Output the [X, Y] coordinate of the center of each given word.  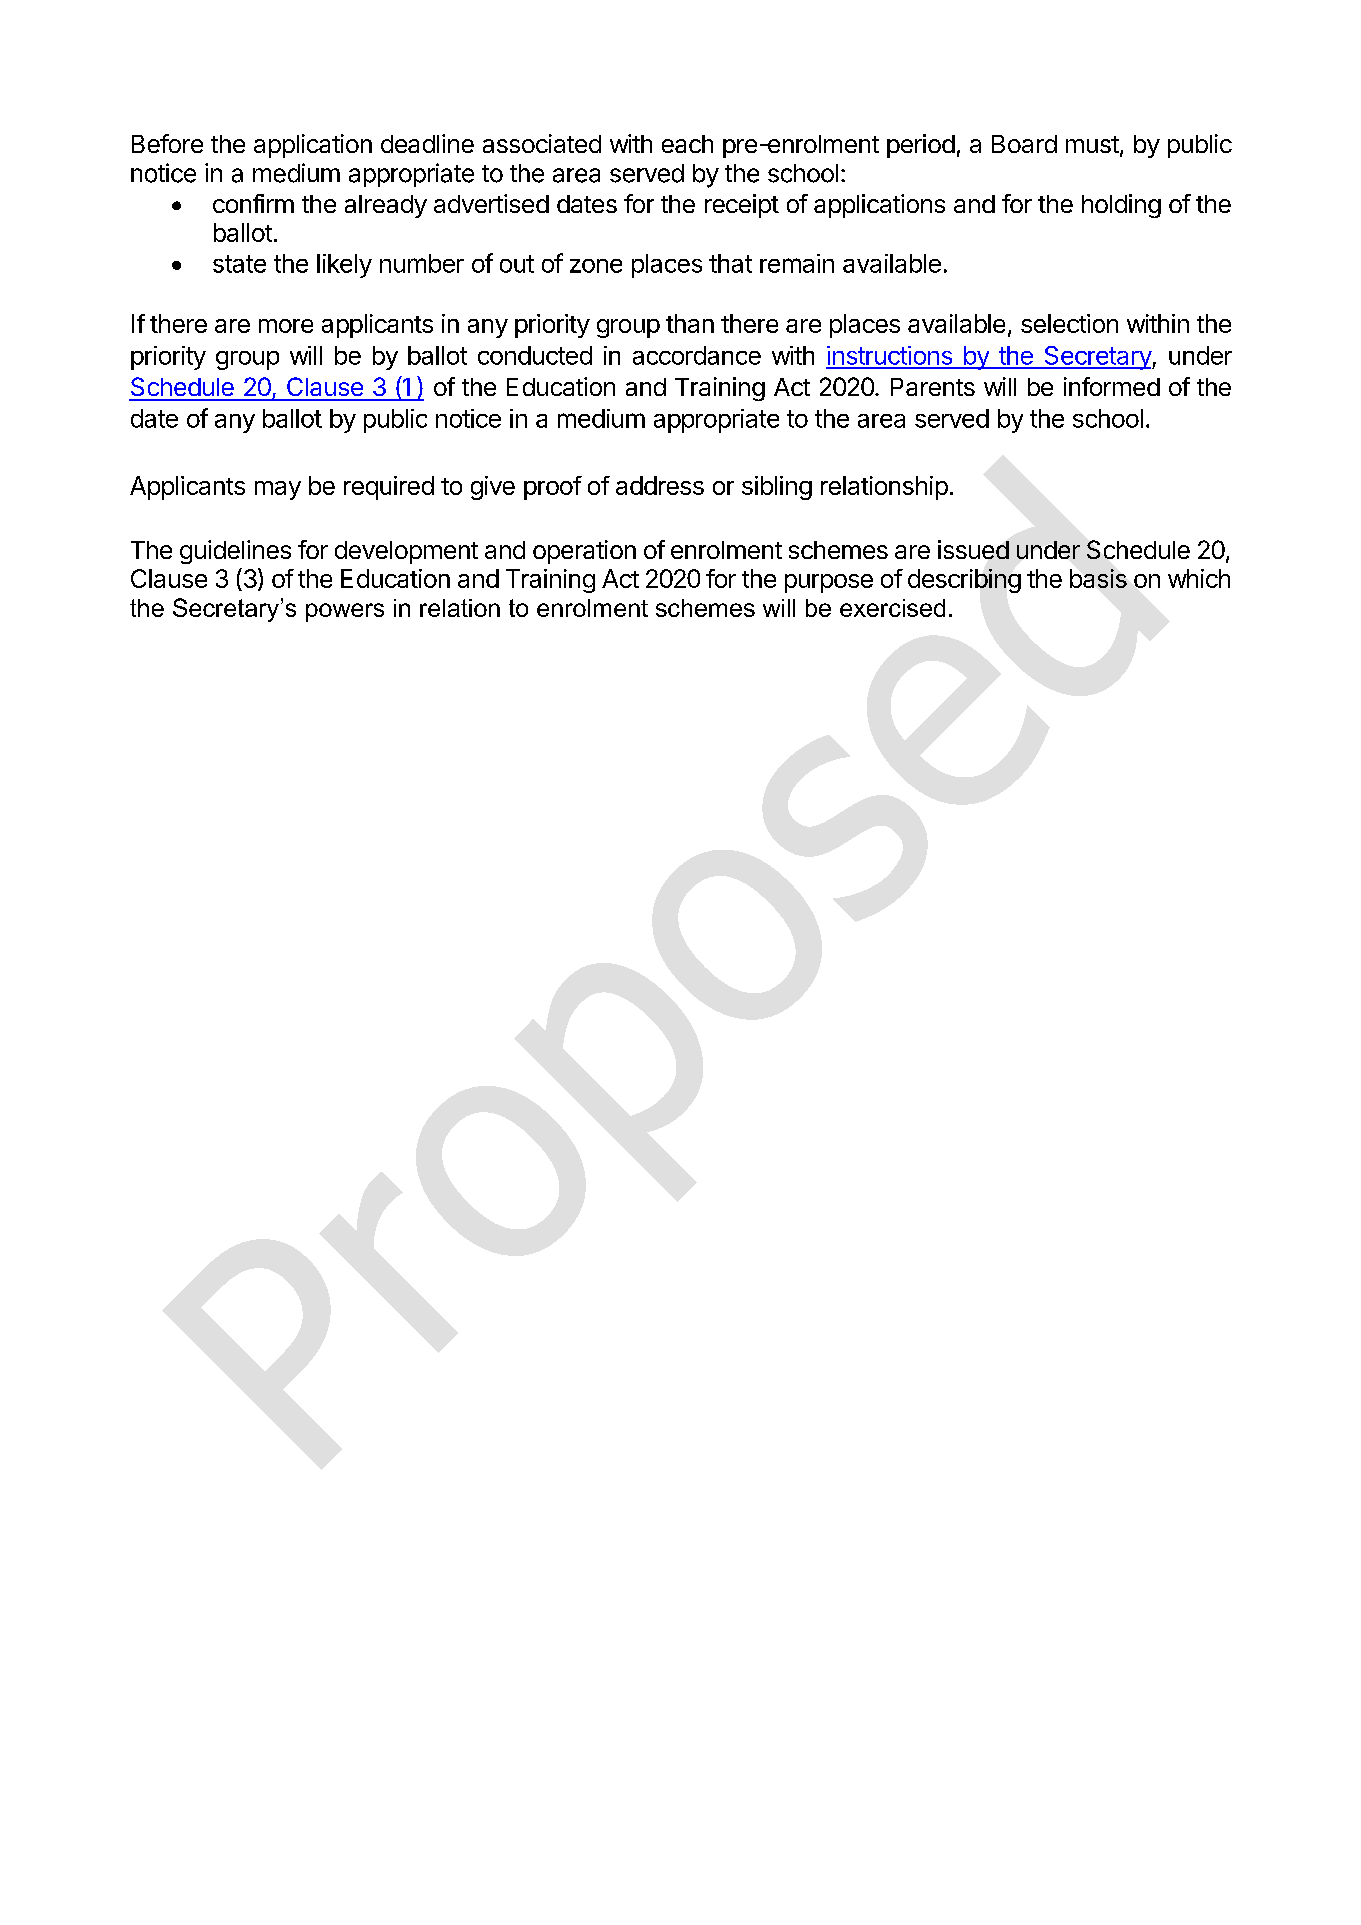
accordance [697, 355]
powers [345, 612]
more [286, 326]
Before [167, 143]
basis [1098, 578]
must [1092, 144]
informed [1112, 386]
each [687, 144]
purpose [829, 583]
